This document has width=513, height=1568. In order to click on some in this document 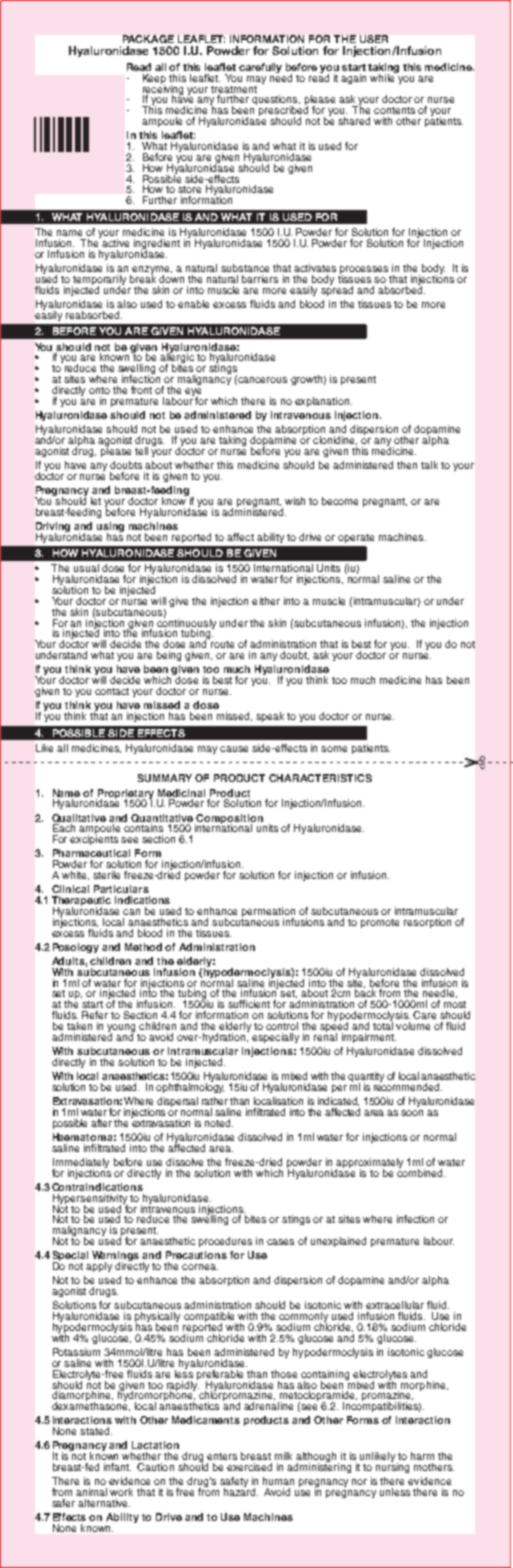, I will do `click(334, 749)`.
